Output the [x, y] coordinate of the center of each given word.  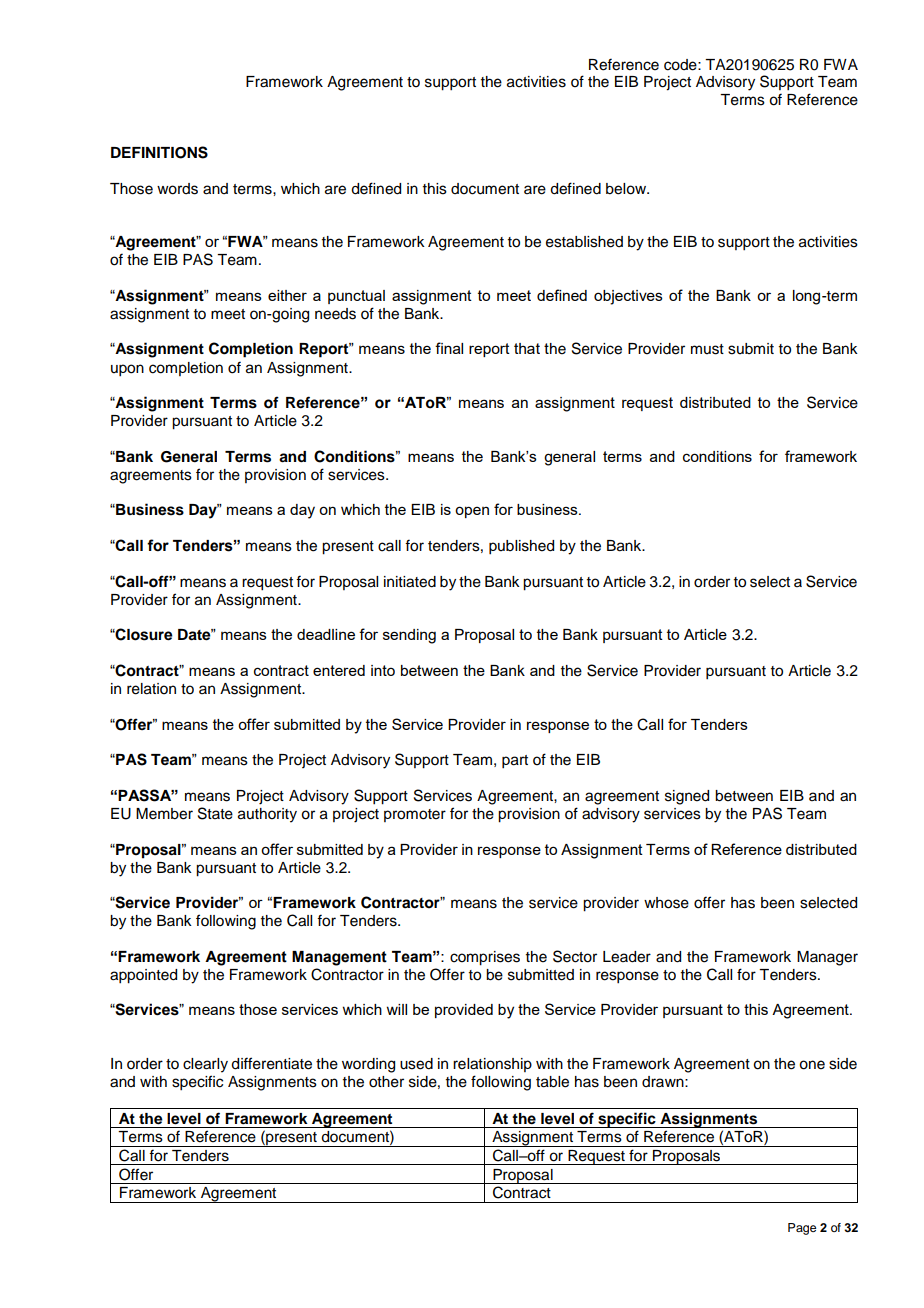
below [627, 189]
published [521, 547]
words [177, 189]
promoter [415, 815]
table [552, 1082]
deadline [326, 634]
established [584, 242]
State [215, 813]
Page [802, 1229]
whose [666, 903]
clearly [205, 1065]
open [472, 512]
